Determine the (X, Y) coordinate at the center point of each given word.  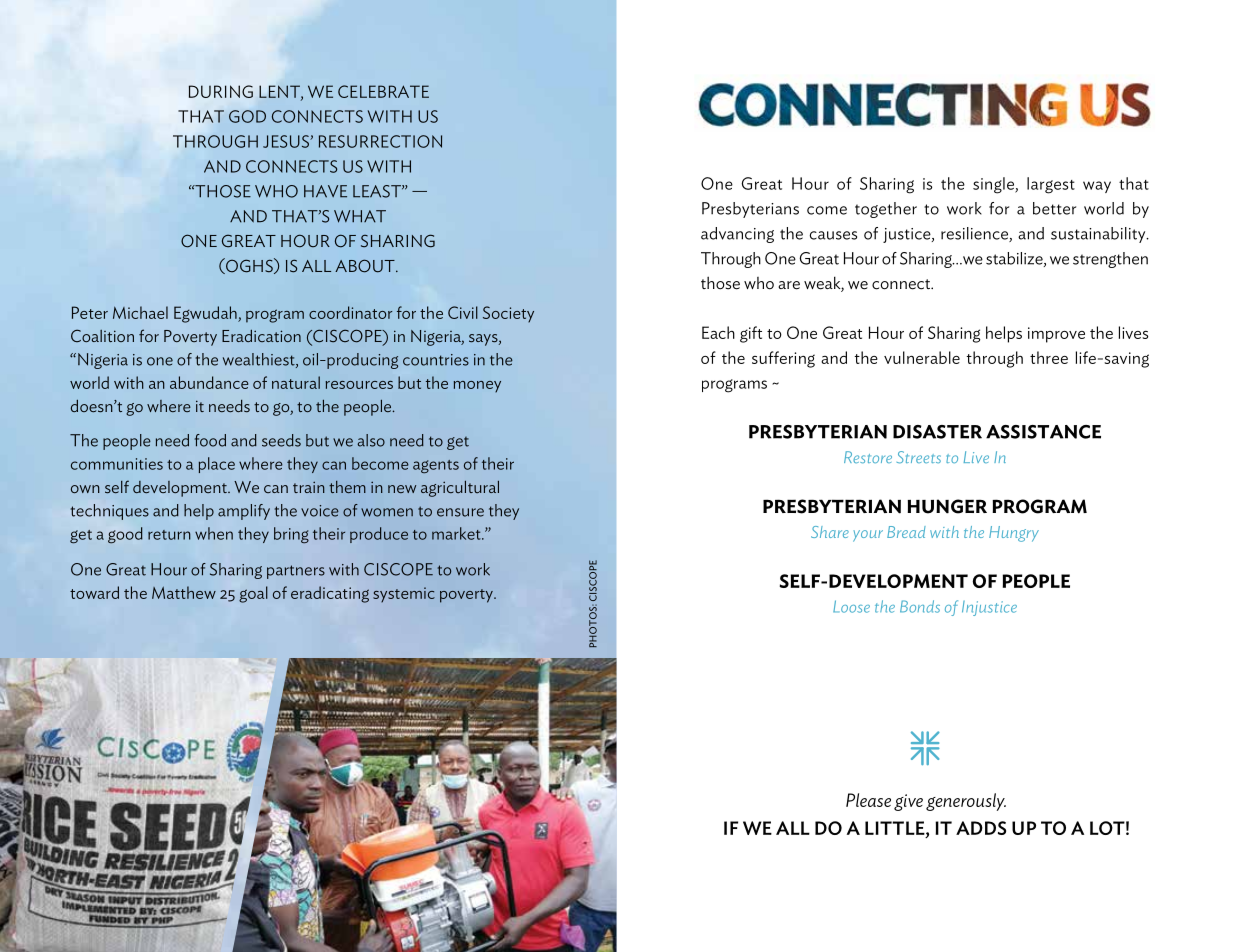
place (217, 465)
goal (253, 594)
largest (1051, 185)
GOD (247, 116)
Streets (919, 457)
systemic (404, 594)
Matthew (184, 592)
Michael (140, 312)
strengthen (1110, 260)
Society (508, 314)
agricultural (460, 489)
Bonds (920, 606)
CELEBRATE (383, 91)
